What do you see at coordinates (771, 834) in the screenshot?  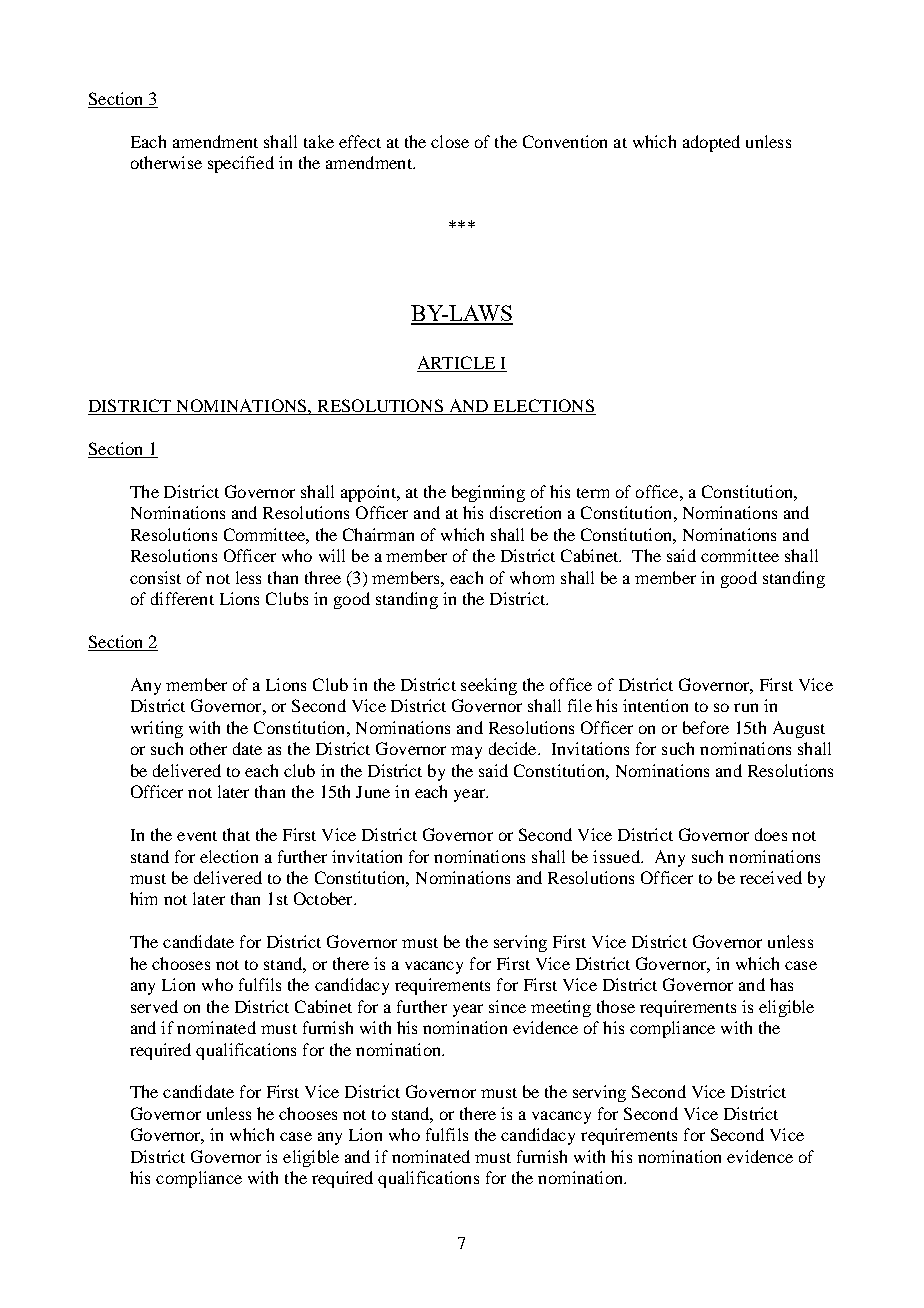 I see `does` at bounding box center [771, 834].
